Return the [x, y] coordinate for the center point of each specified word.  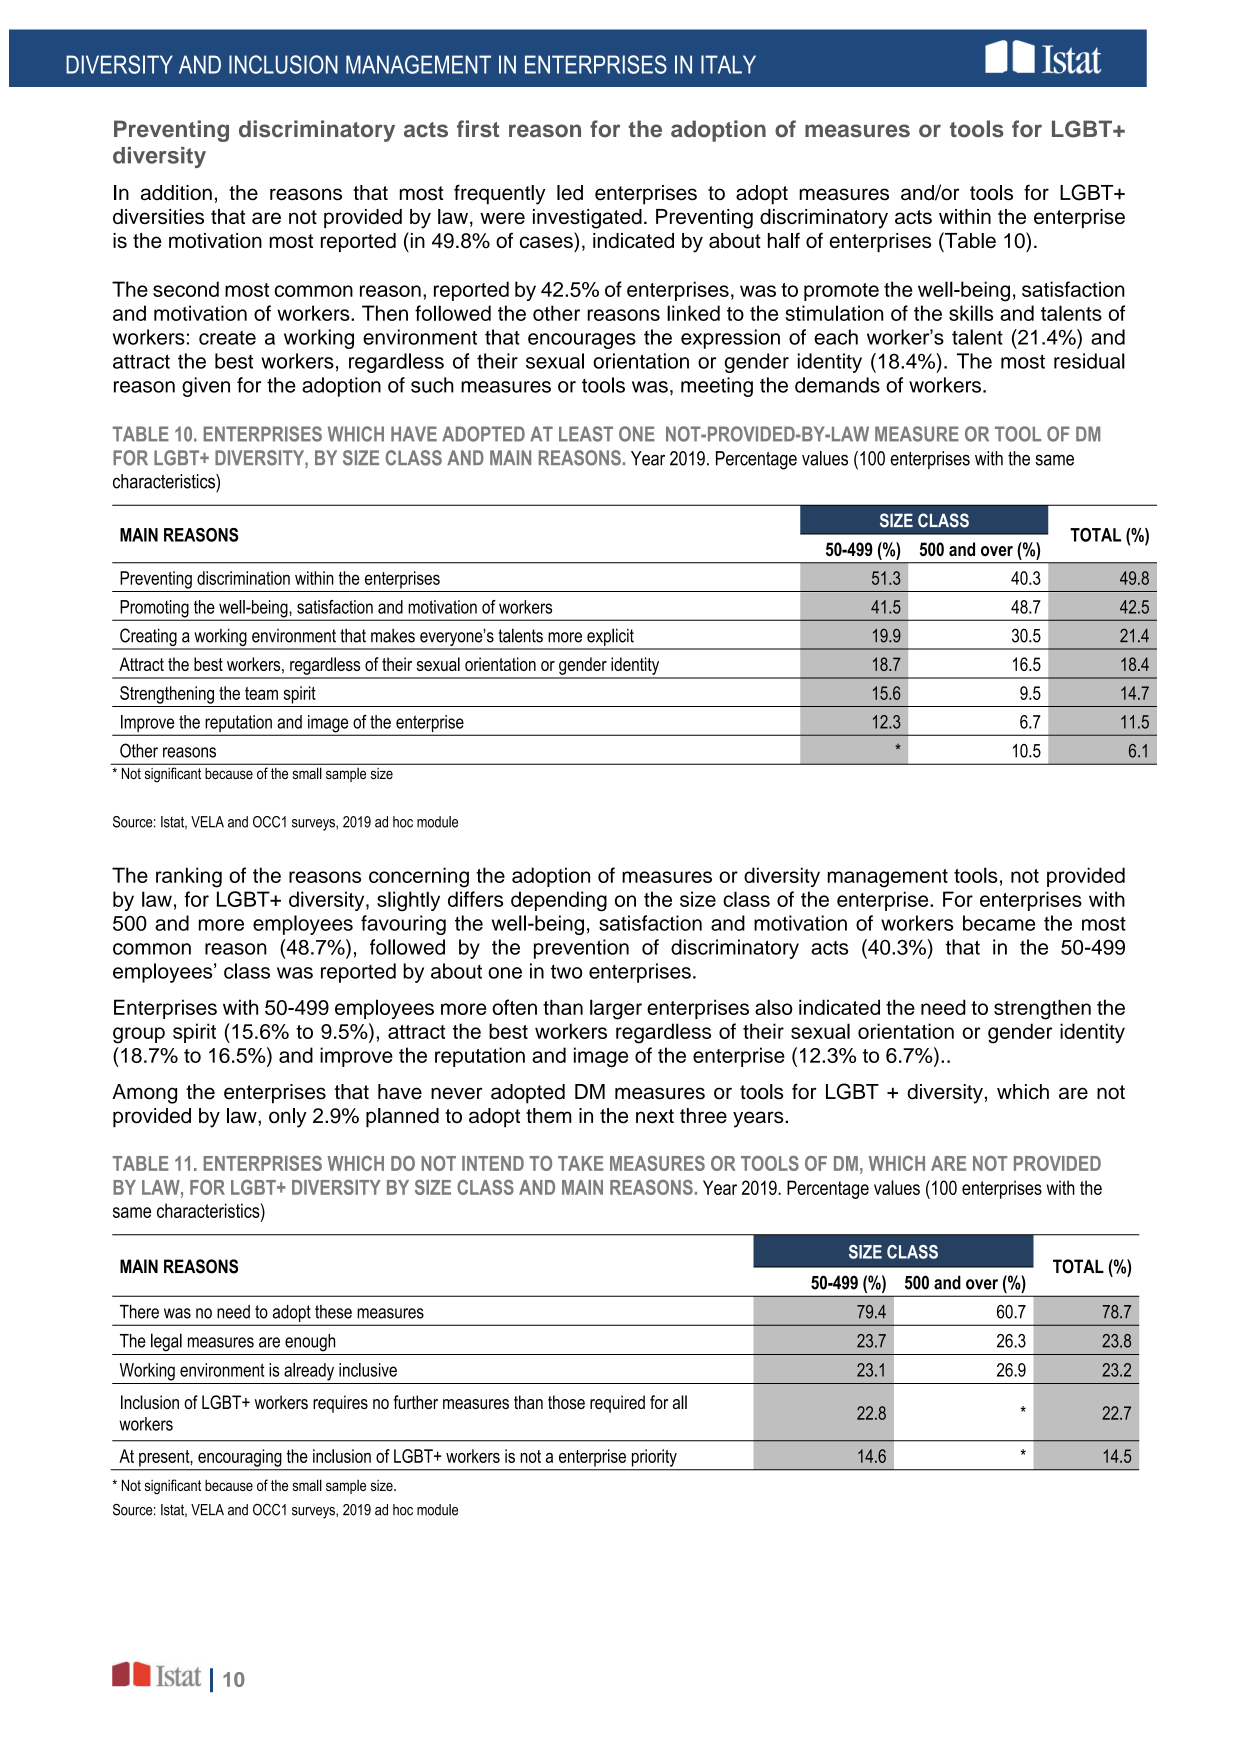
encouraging [239, 1458]
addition [176, 193]
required [617, 1404]
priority [654, 1458]
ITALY [728, 64]
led [570, 193]
